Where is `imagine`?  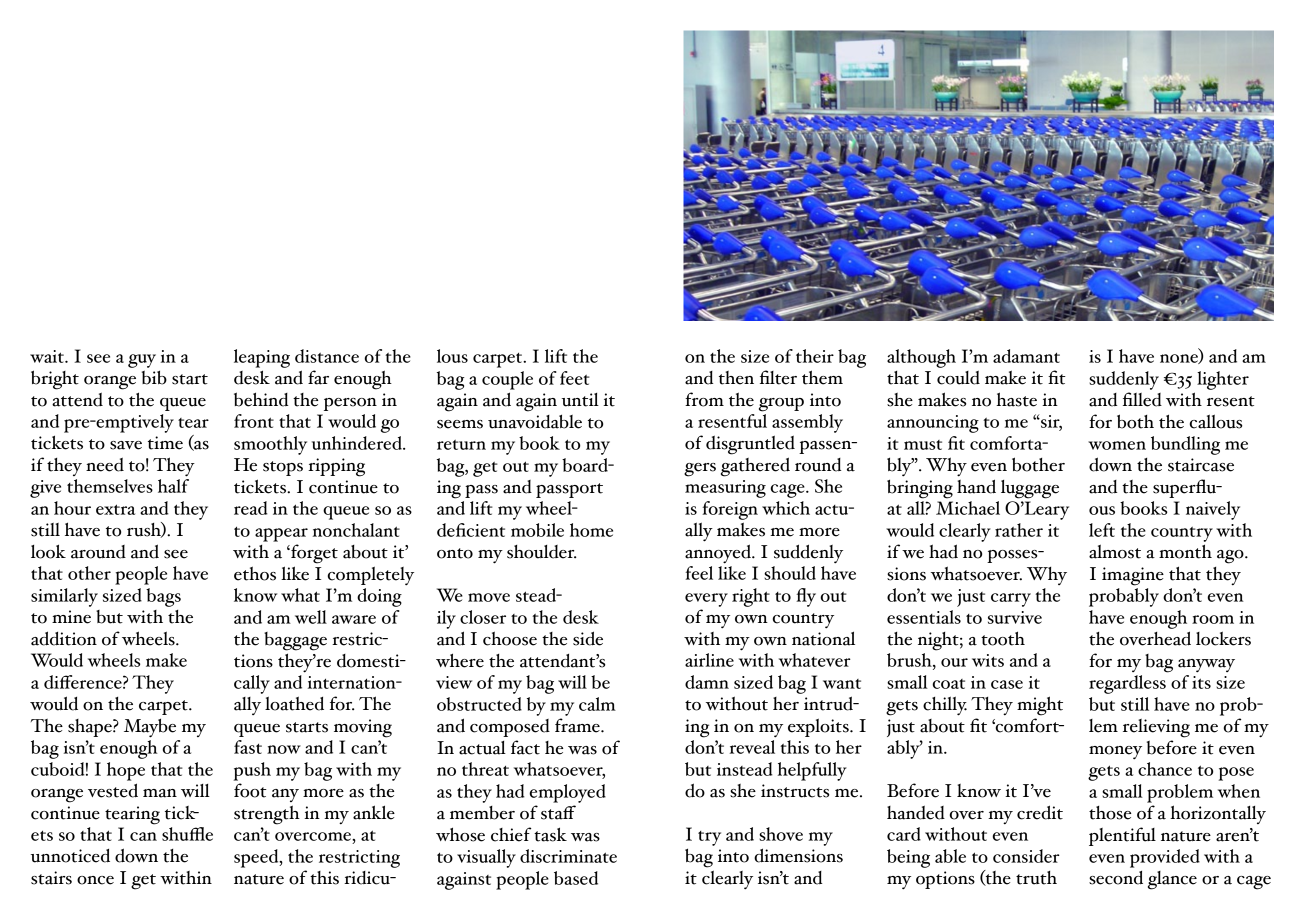
imagine is located at coordinates (1133, 576).
